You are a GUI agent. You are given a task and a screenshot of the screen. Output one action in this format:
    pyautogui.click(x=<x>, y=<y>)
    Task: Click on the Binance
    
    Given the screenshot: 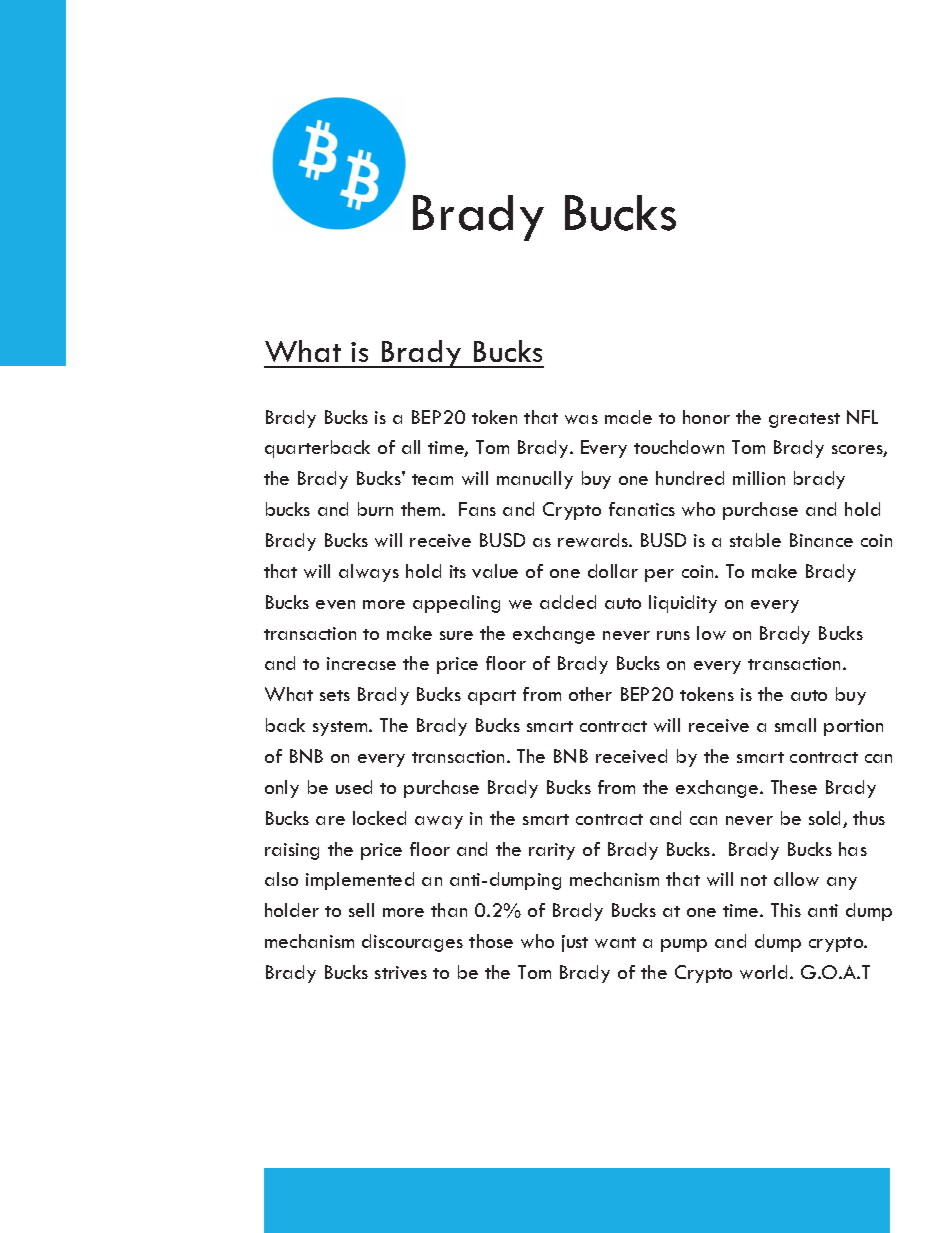 What is the action you would take?
    pyautogui.click(x=821, y=540)
